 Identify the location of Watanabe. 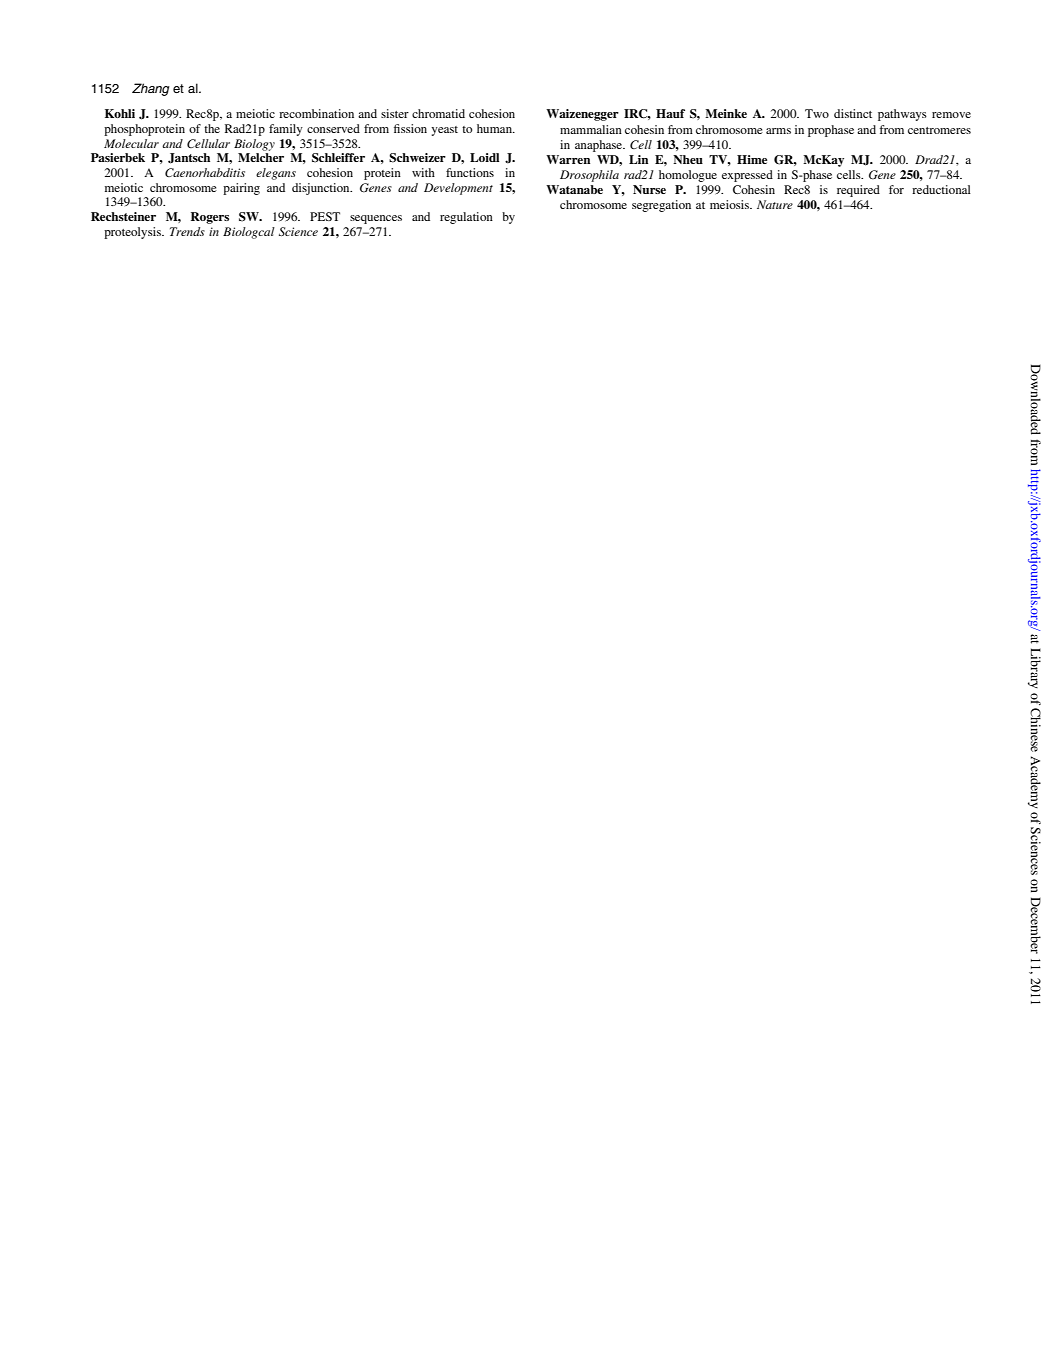
(574, 189).
